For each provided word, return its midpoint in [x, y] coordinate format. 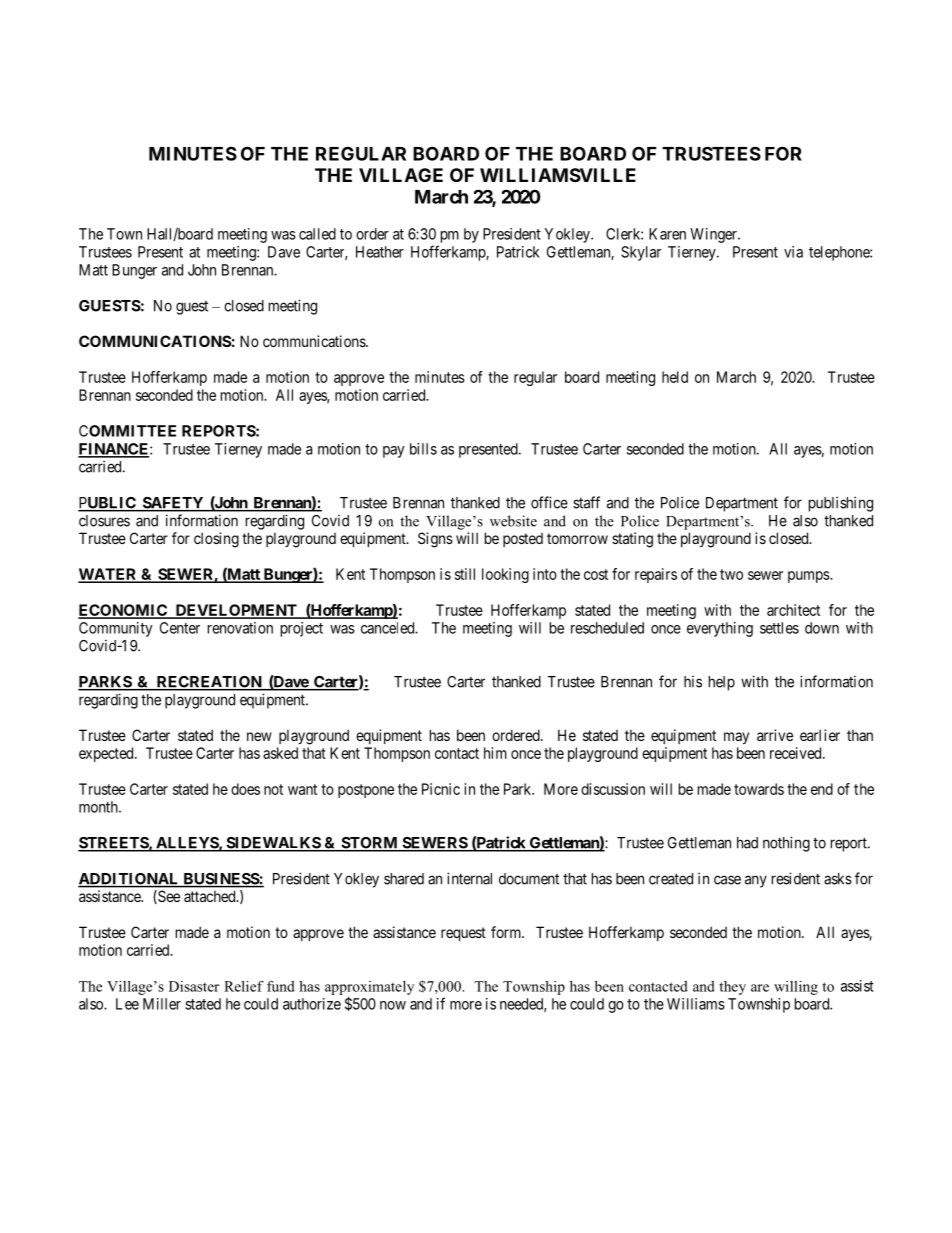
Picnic [441, 789]
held [675, 377]
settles [779, 628]
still [465, 574]
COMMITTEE [127, 431]
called [317, 234]
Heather [380, 252]
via [793, 252]
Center [180, 628]
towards [759, 789]
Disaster [194, 986]
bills [423, 449]
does [245, 789]
